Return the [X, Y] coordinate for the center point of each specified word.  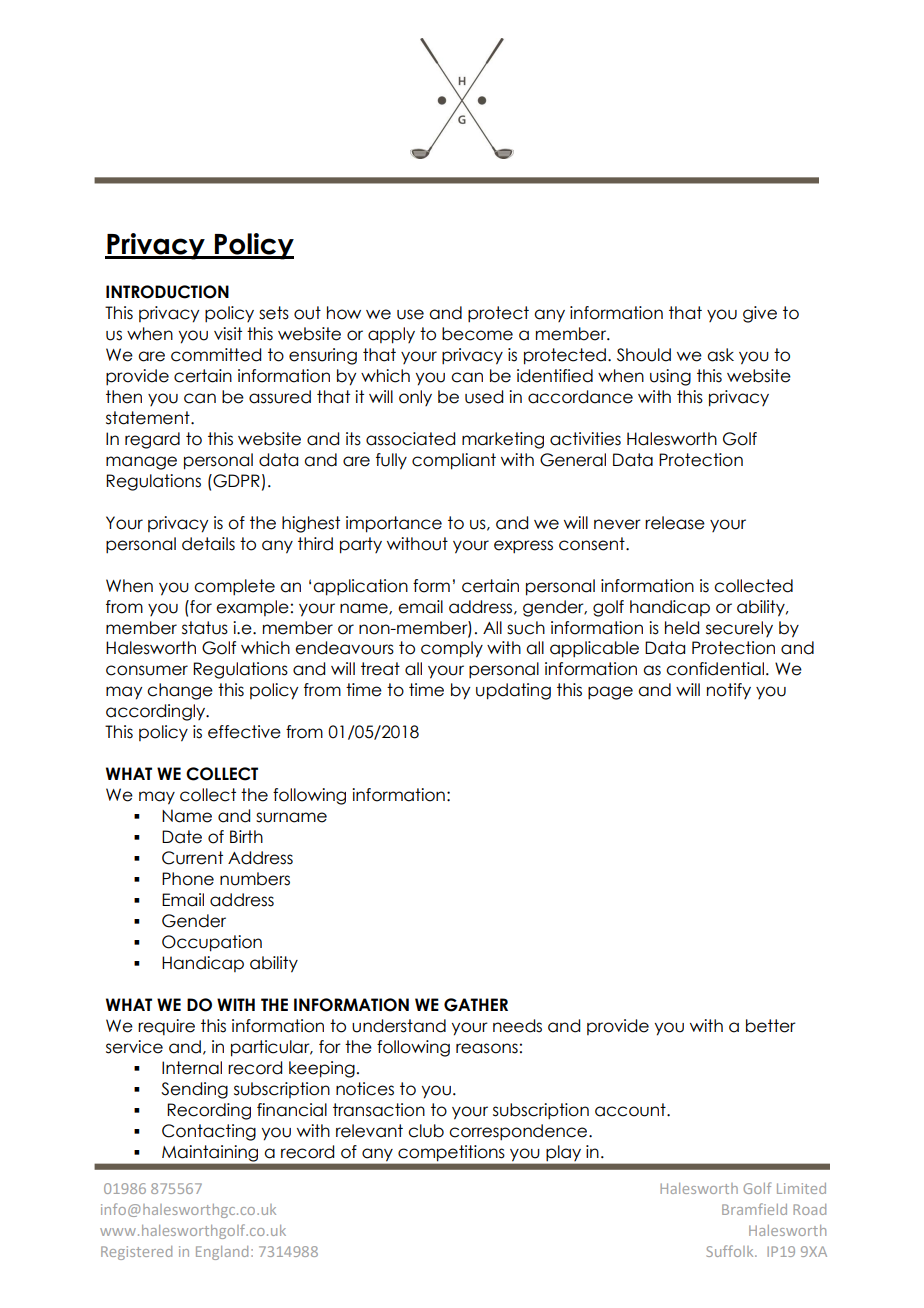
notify [729, 691]
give [760, 314]
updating [513, 691]
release [675, 523]
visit [228, 334]
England [222, 1253]
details [208, 544]
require [166, 1027]
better [771, 1026]
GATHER [476, 1005]
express [523, 547]
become [477, 334]
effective [244, 732]
